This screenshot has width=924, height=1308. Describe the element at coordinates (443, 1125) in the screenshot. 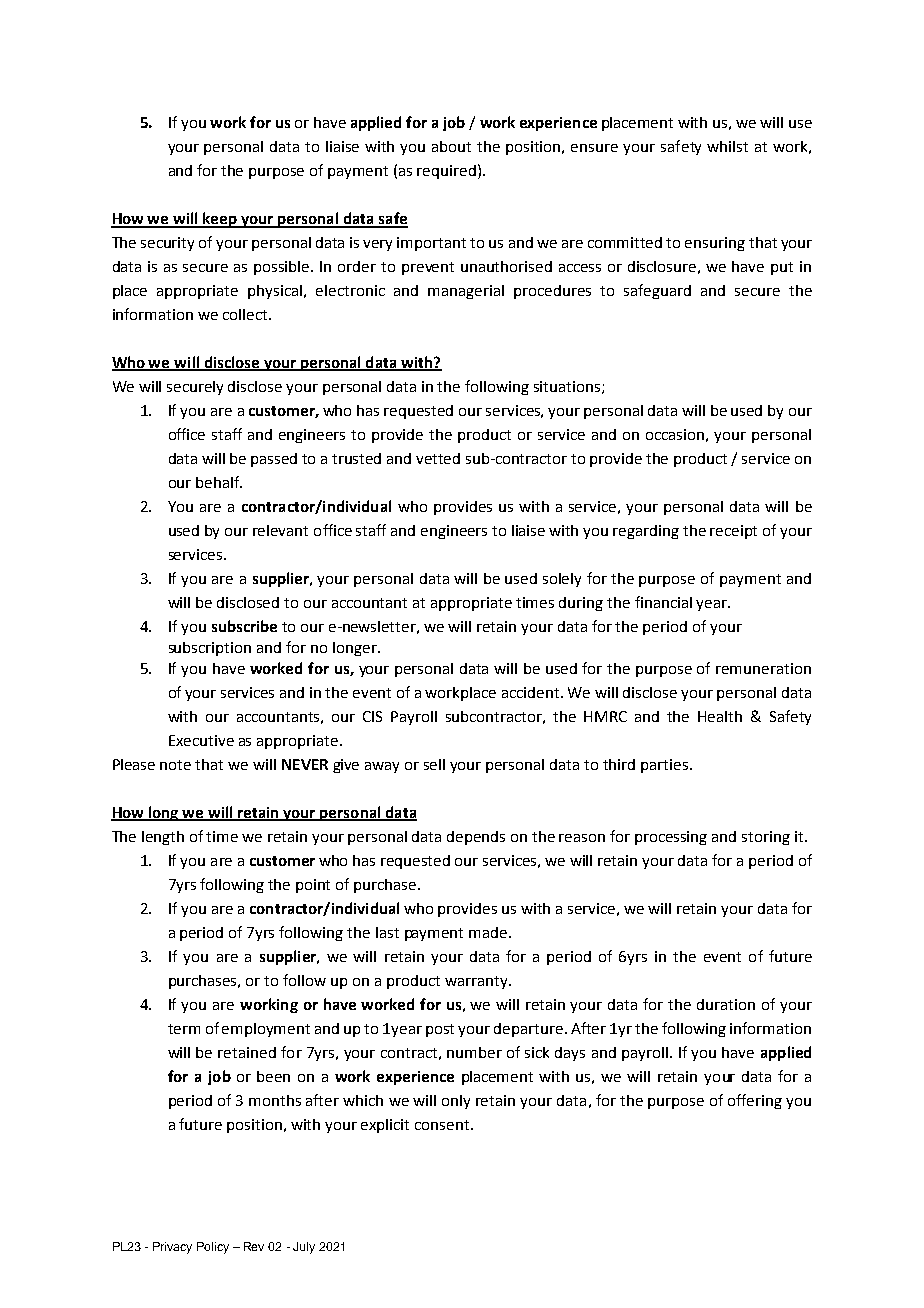

I see `consent` at that location.
